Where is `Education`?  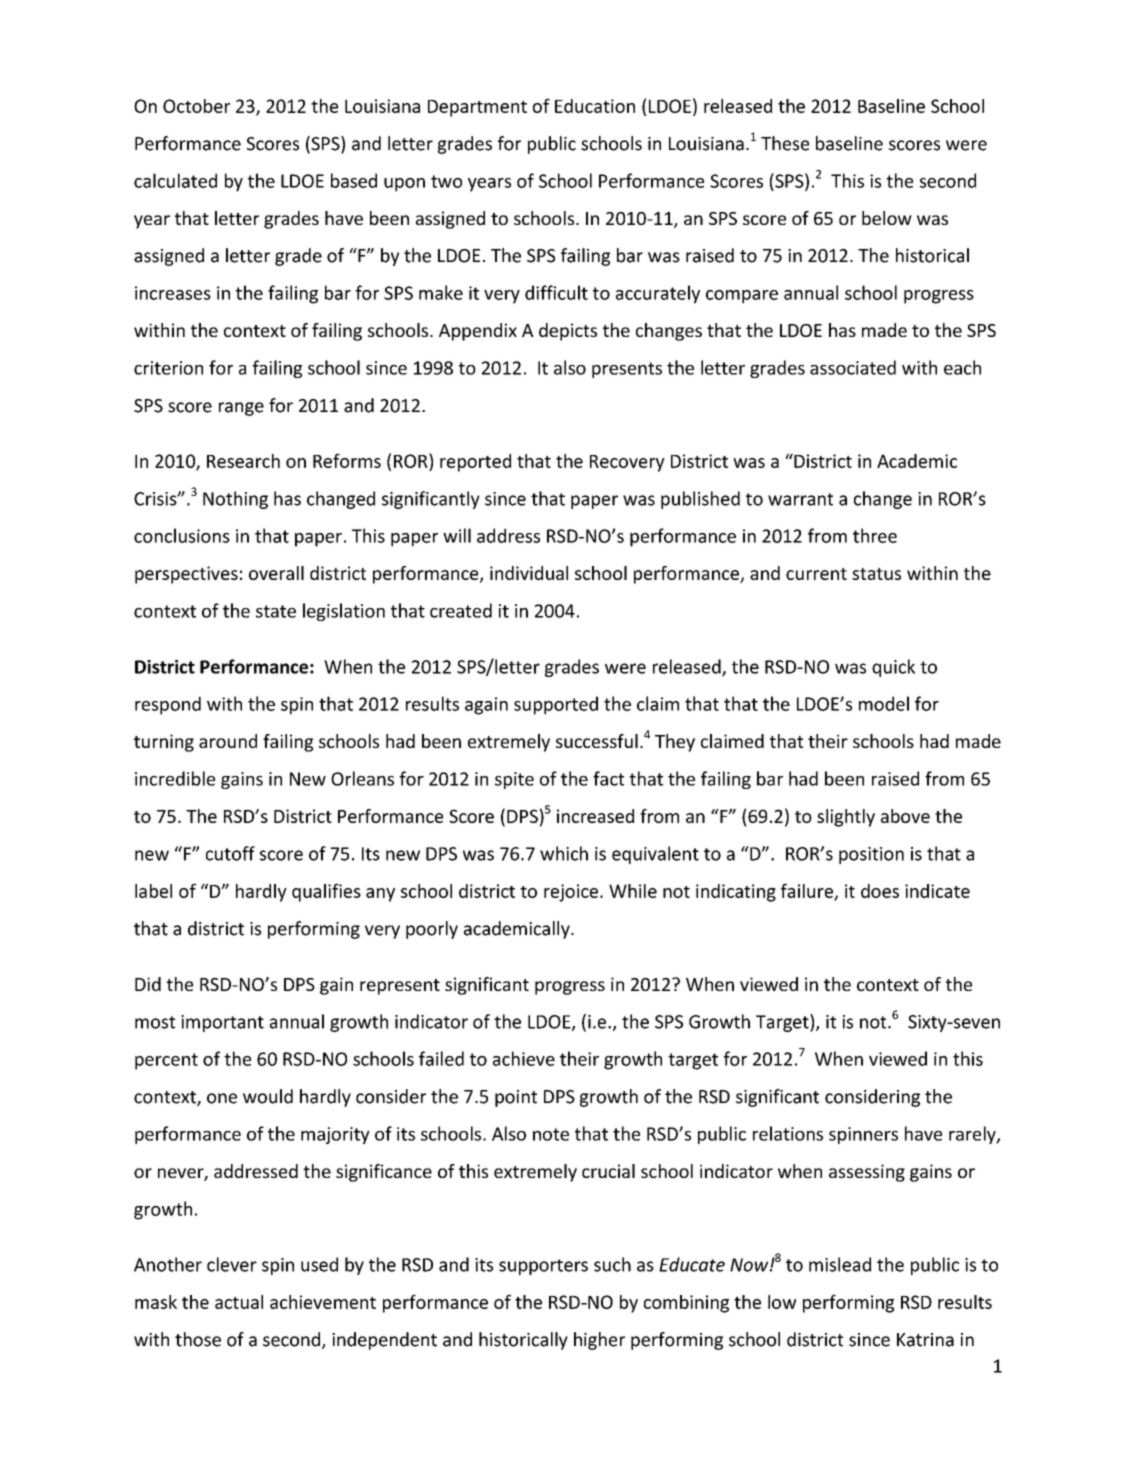
Education is located at coordinates (595, 106).
